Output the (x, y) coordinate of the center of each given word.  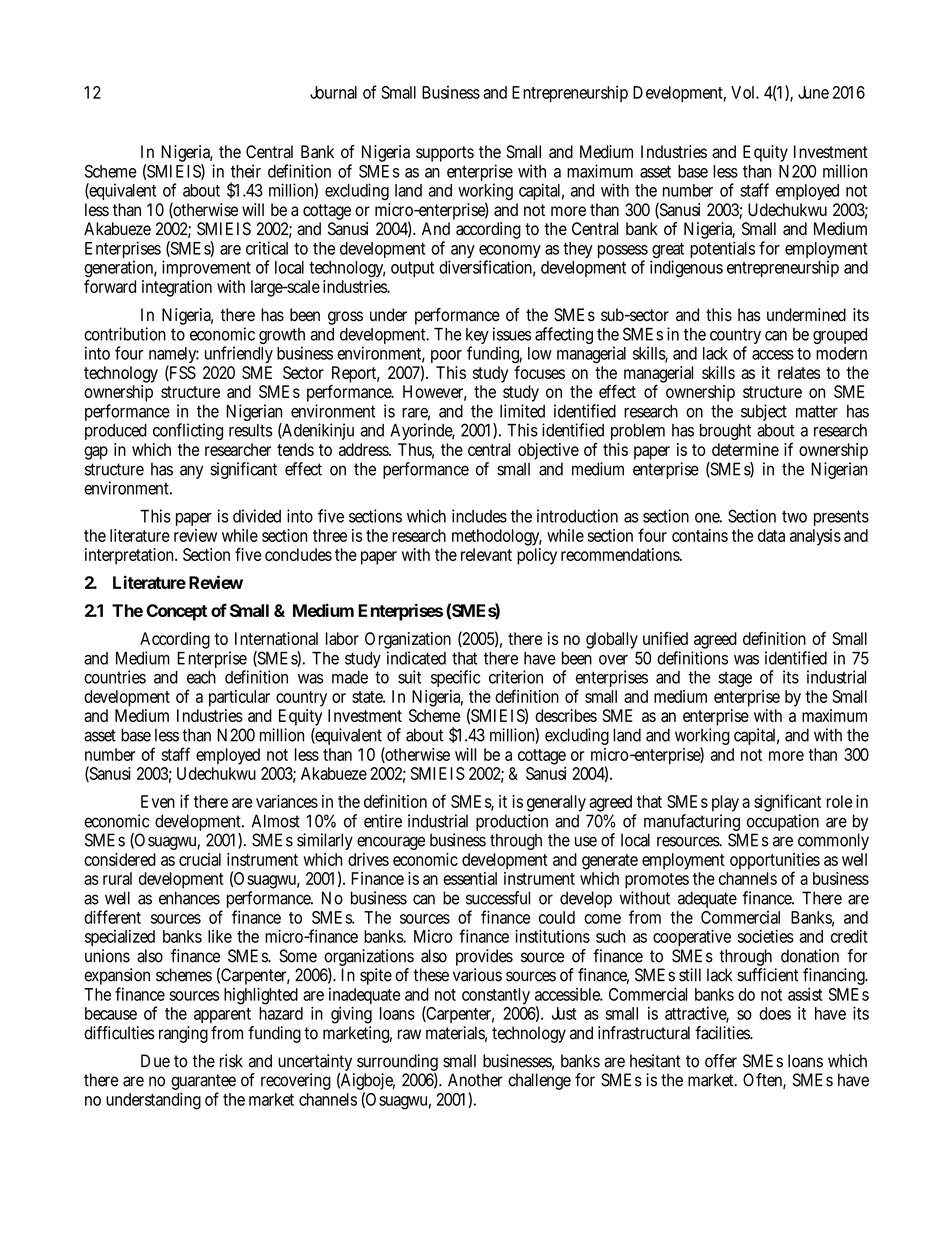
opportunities (775, 862)
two (794, 516)
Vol (744, 92)
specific (455, 678)
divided (257, 516)
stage (735, 679)
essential (470, 878)
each (201, 677)
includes (479, 516)
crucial (200, 859)
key (477, 337)
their (246, 171)
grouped (840, 336)
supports (445, 154)
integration (177, 288)
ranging (183, 1034)
